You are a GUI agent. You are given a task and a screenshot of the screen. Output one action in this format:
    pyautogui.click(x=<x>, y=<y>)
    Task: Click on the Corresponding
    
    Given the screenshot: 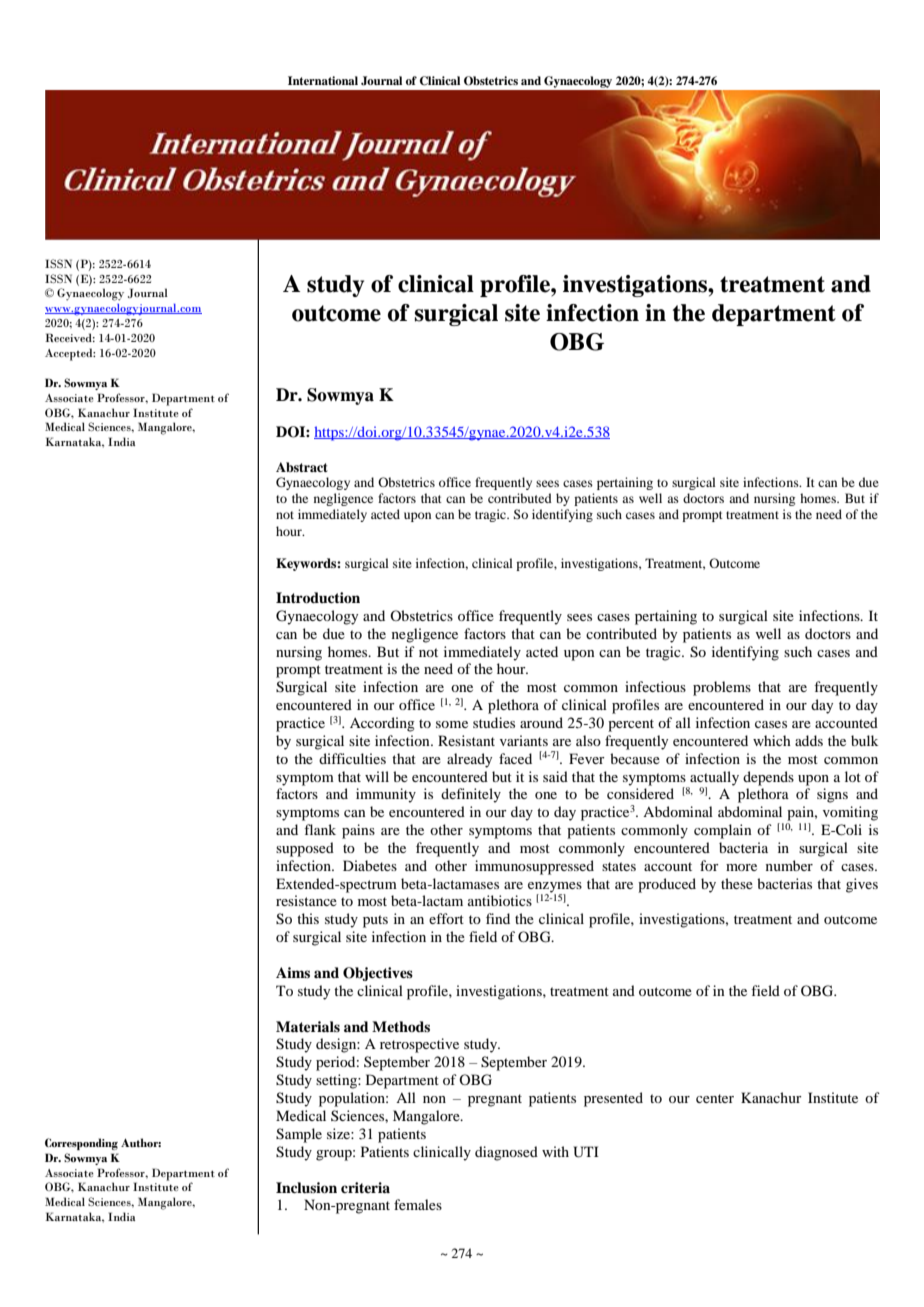 What is the action you would take?
    pyautogui.click(x=81, y=1144)
